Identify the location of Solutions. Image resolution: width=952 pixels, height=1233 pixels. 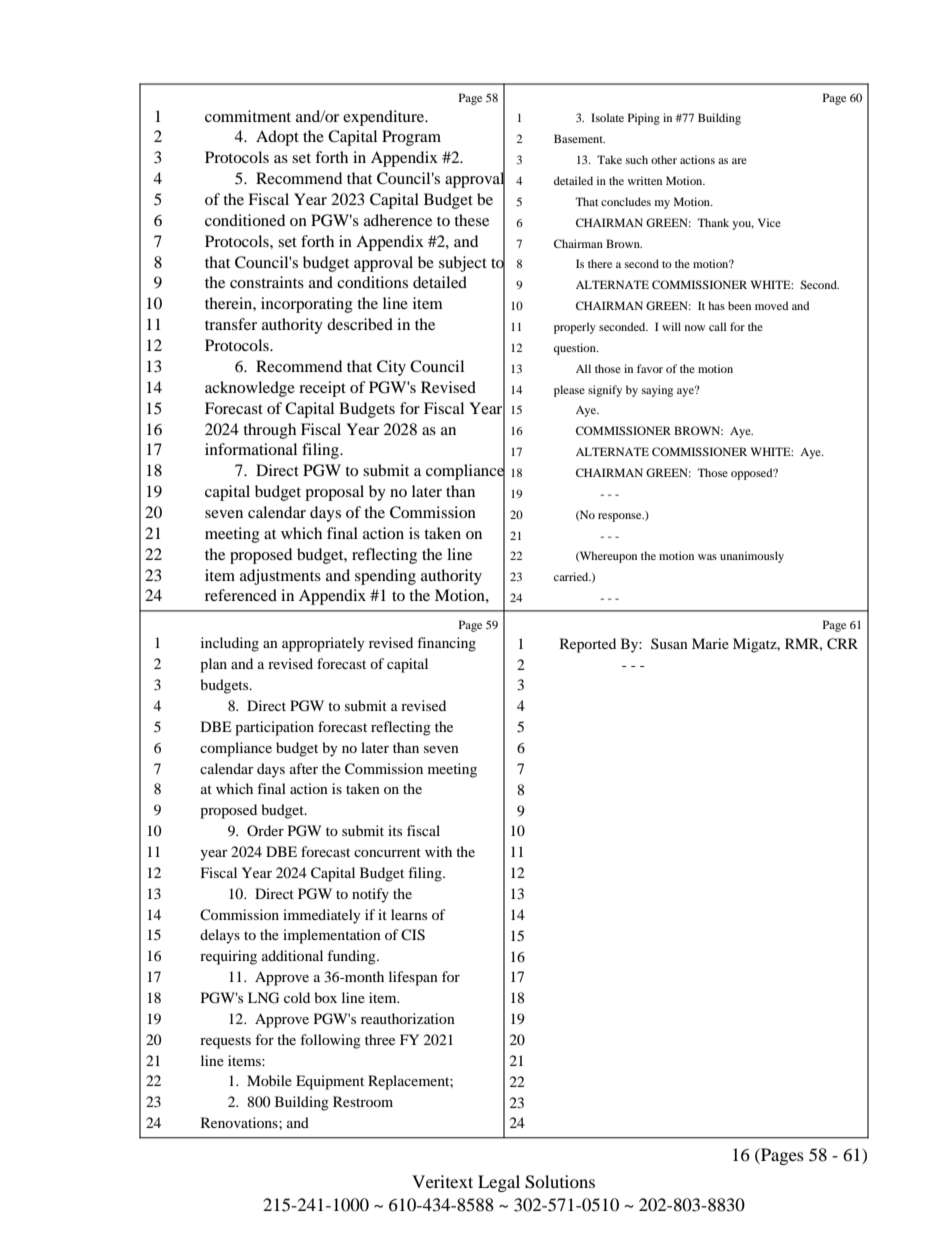
(560, 1182).
